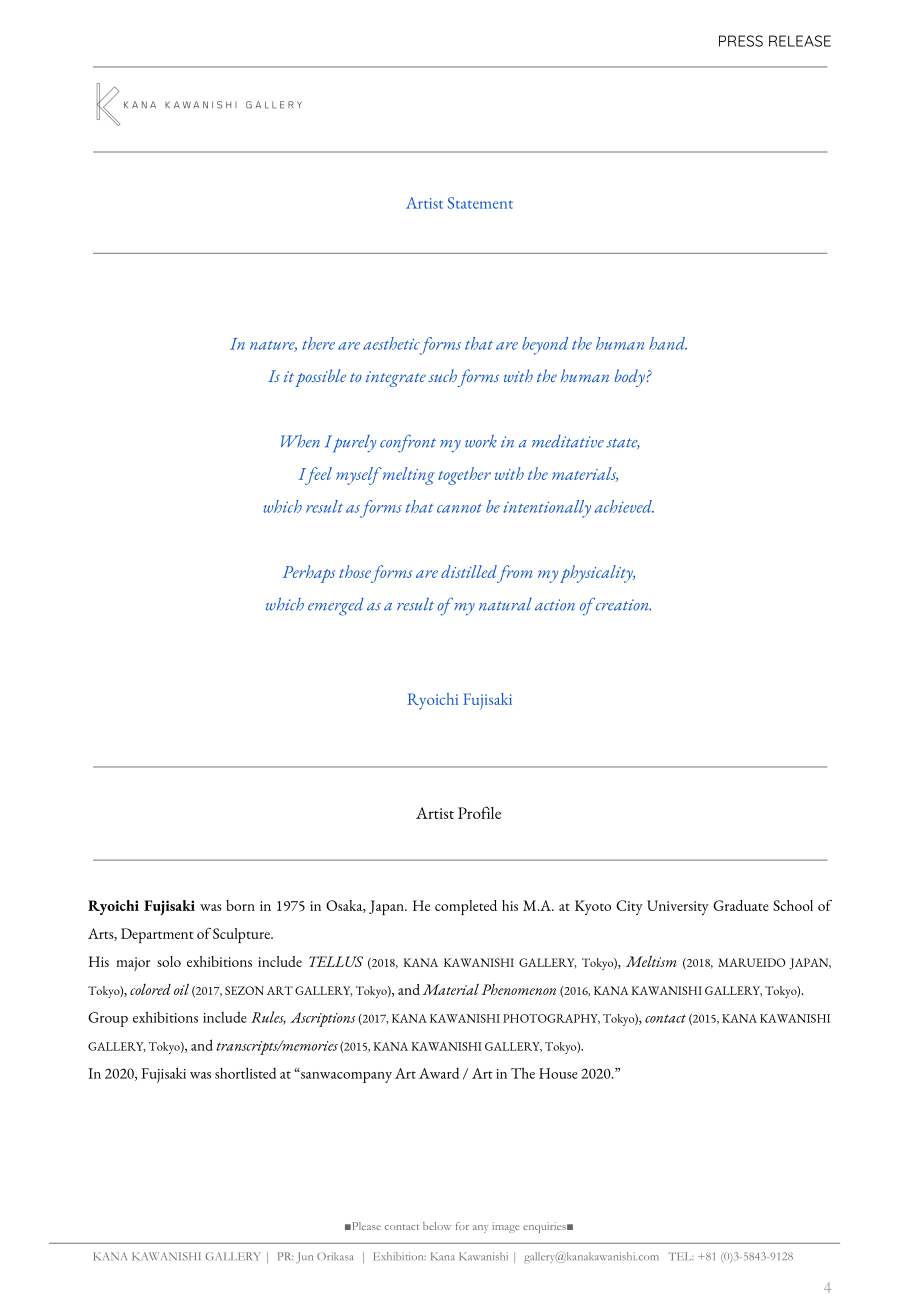 The height and width of the screenshot is (1308, 924). I want to click on there, so click(318, 343).
